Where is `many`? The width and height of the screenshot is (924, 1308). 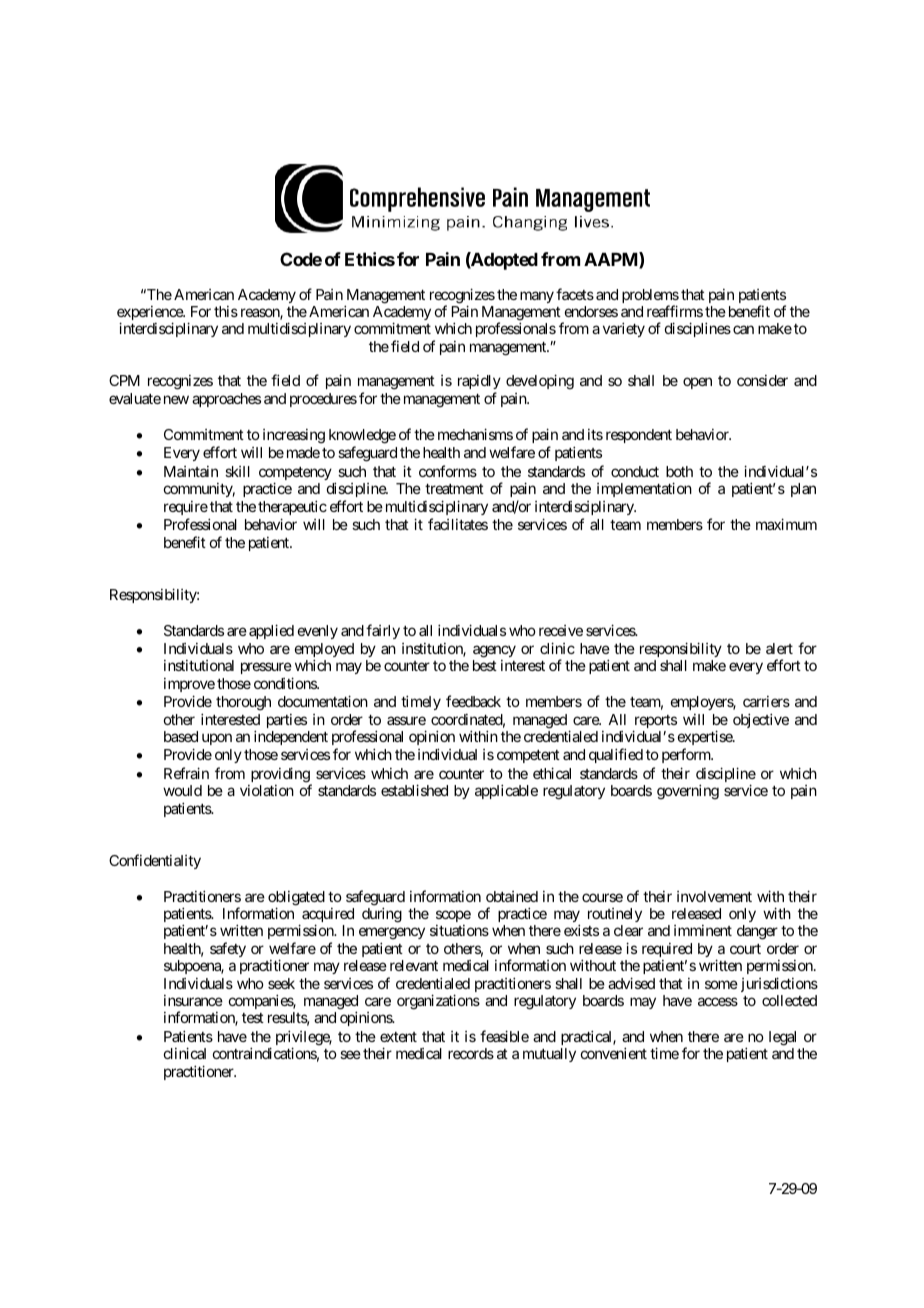 many is located at coordinates (537, 297).
